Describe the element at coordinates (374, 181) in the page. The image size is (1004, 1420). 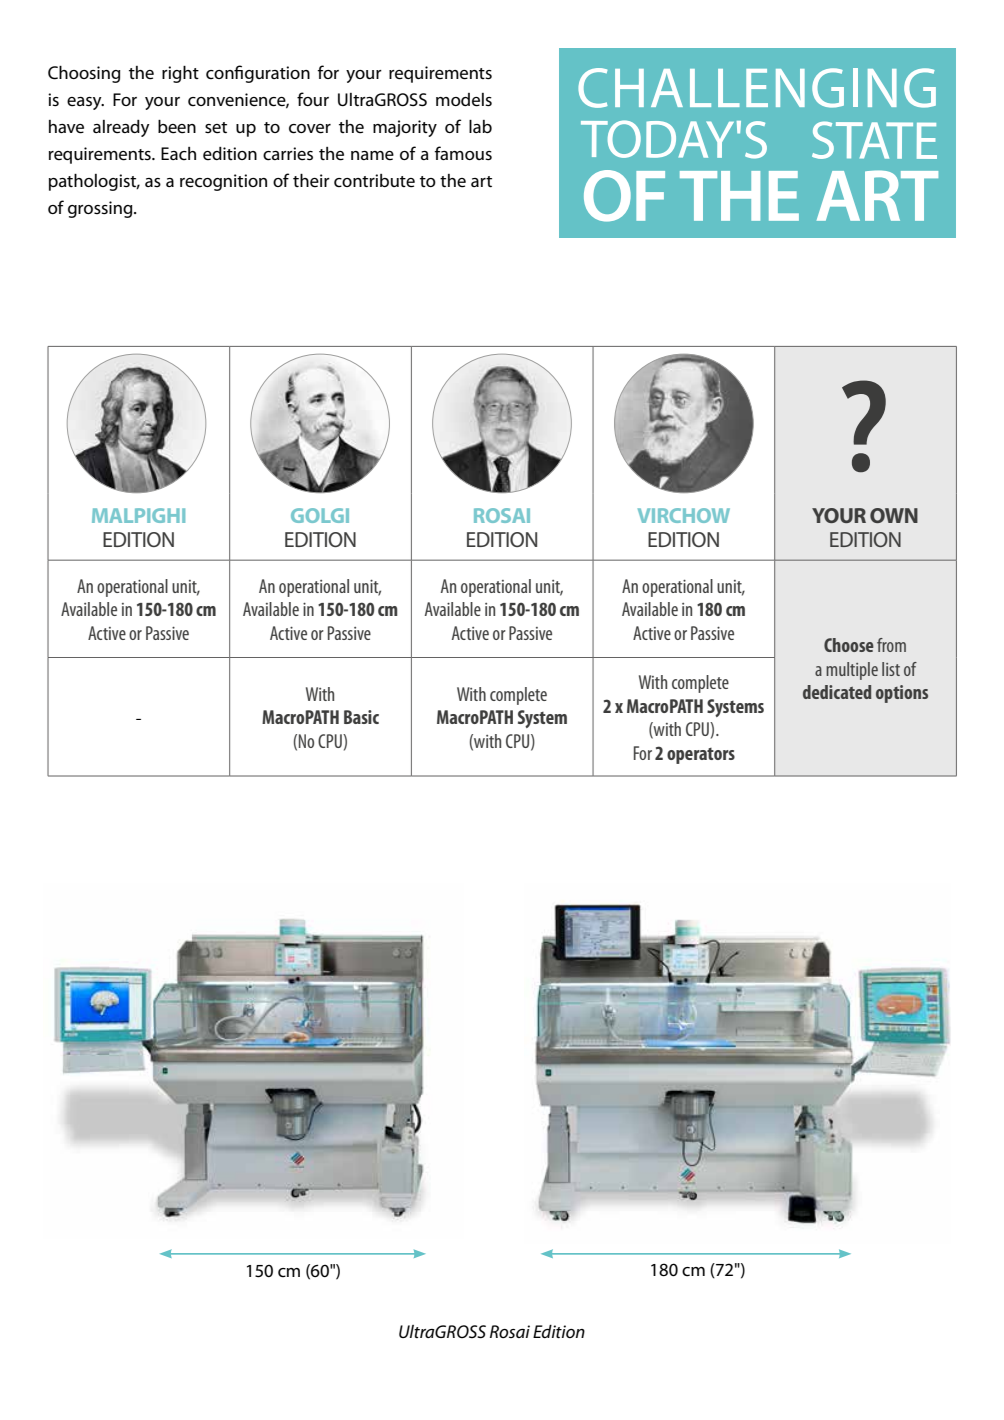
I see `contribute` at that location.
